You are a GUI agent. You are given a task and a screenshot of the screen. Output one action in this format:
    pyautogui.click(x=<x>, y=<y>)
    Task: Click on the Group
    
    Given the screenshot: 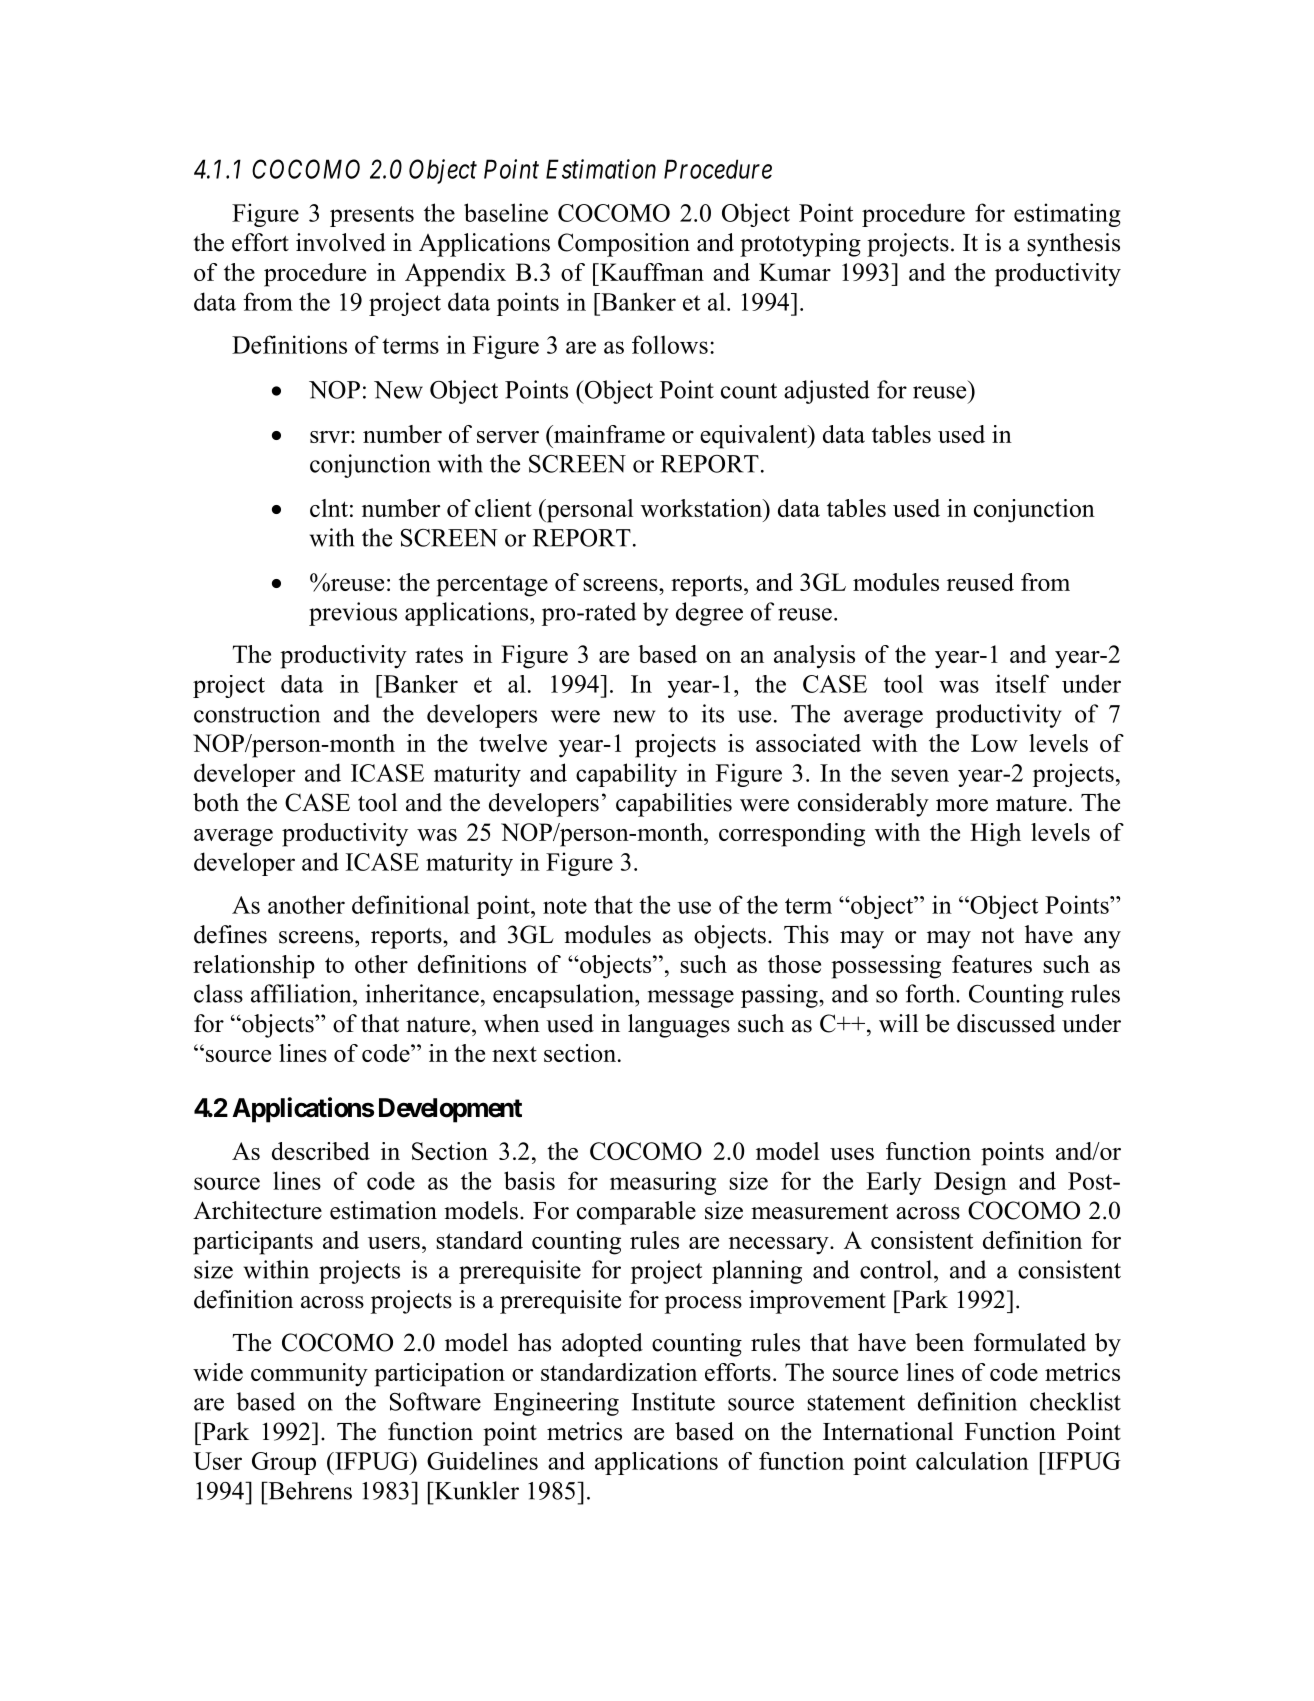 What is the action you would take?
    pyautogui.click(x=284, y=1463)
